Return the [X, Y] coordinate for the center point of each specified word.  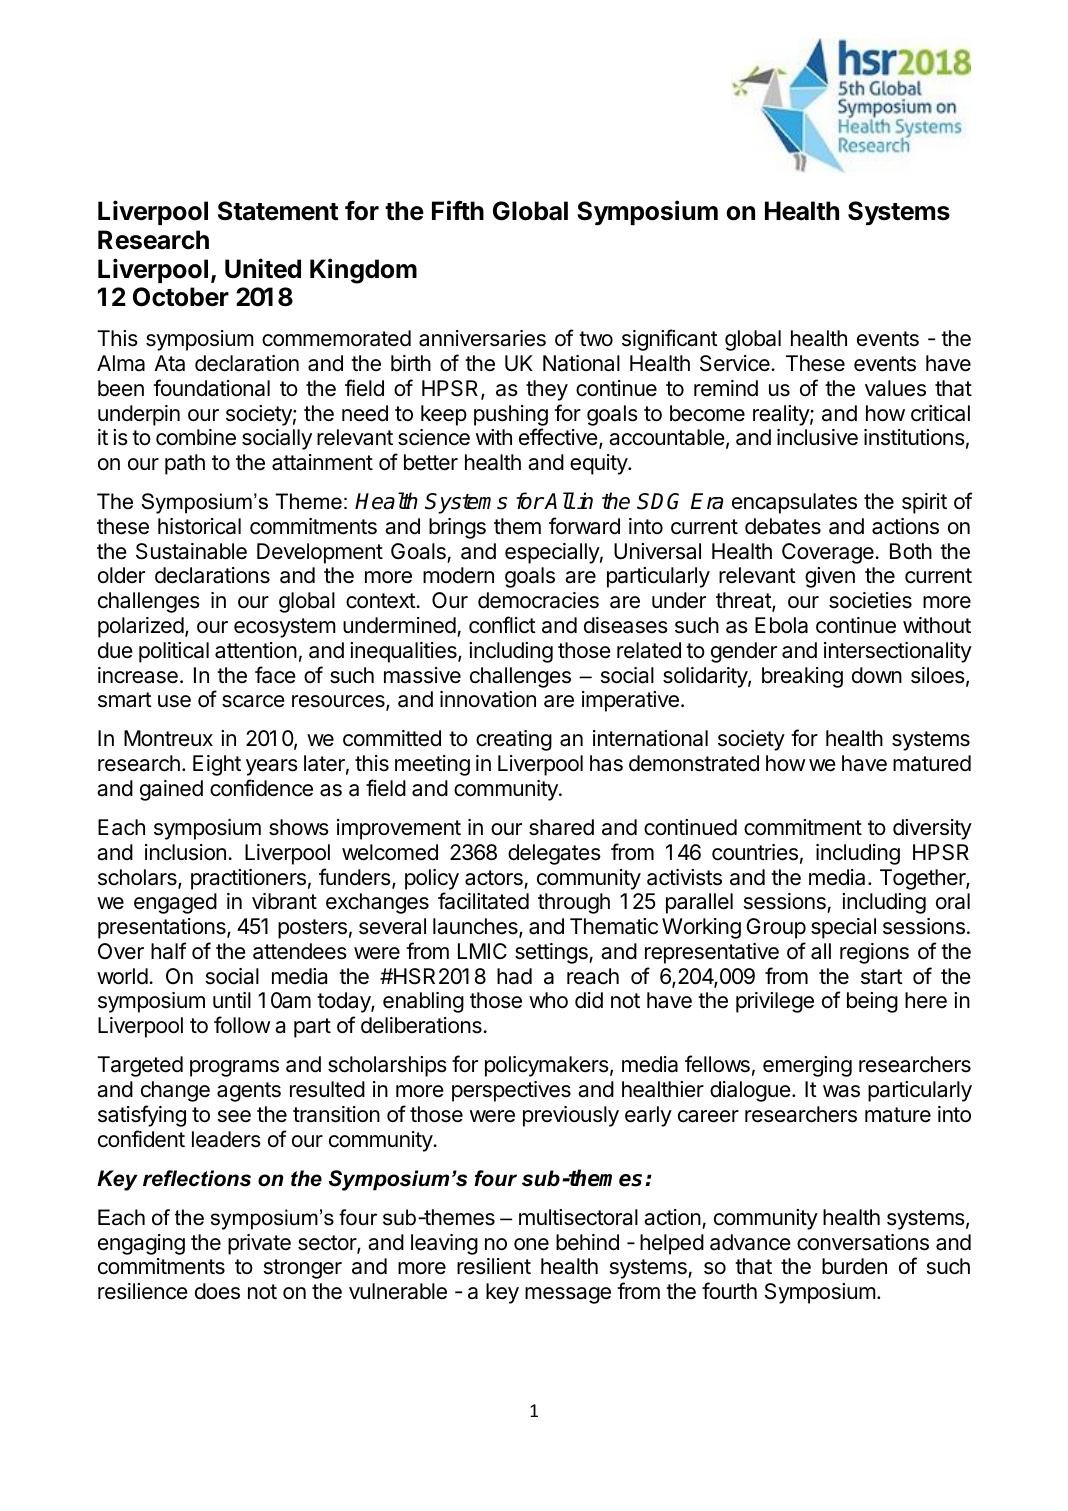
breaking [802, 677]
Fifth [458, 210]
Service [735, 363]
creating [514, 740]
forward [584, 526]
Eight [217, 765]
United [263, 268]
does [217, 1291]
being [872, 1002]
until [232, 1000]
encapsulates [794, 503]
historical [199, 526]
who [548, 1000]
